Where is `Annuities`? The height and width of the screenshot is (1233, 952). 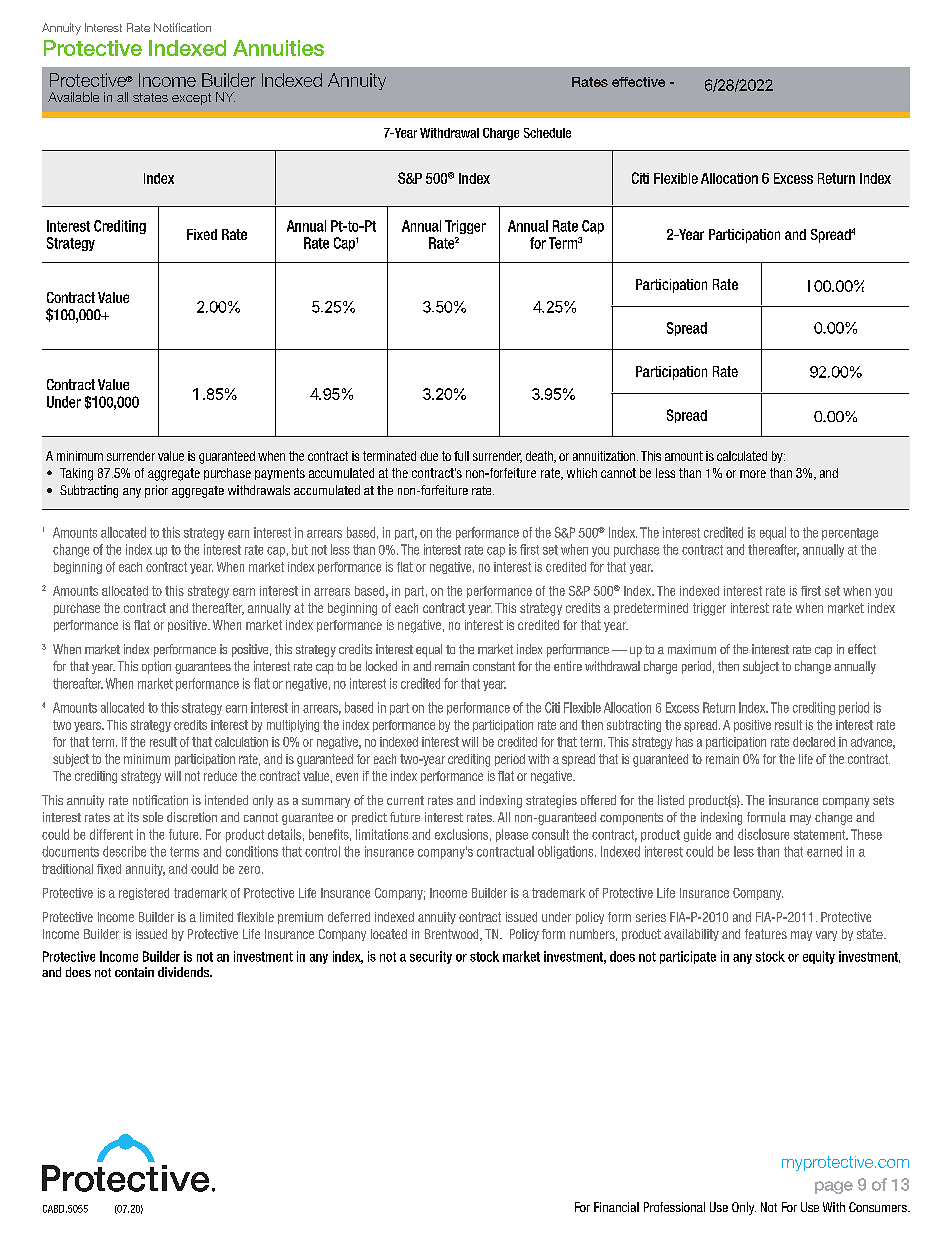
Annuities is located at coordinates (278, 48).
